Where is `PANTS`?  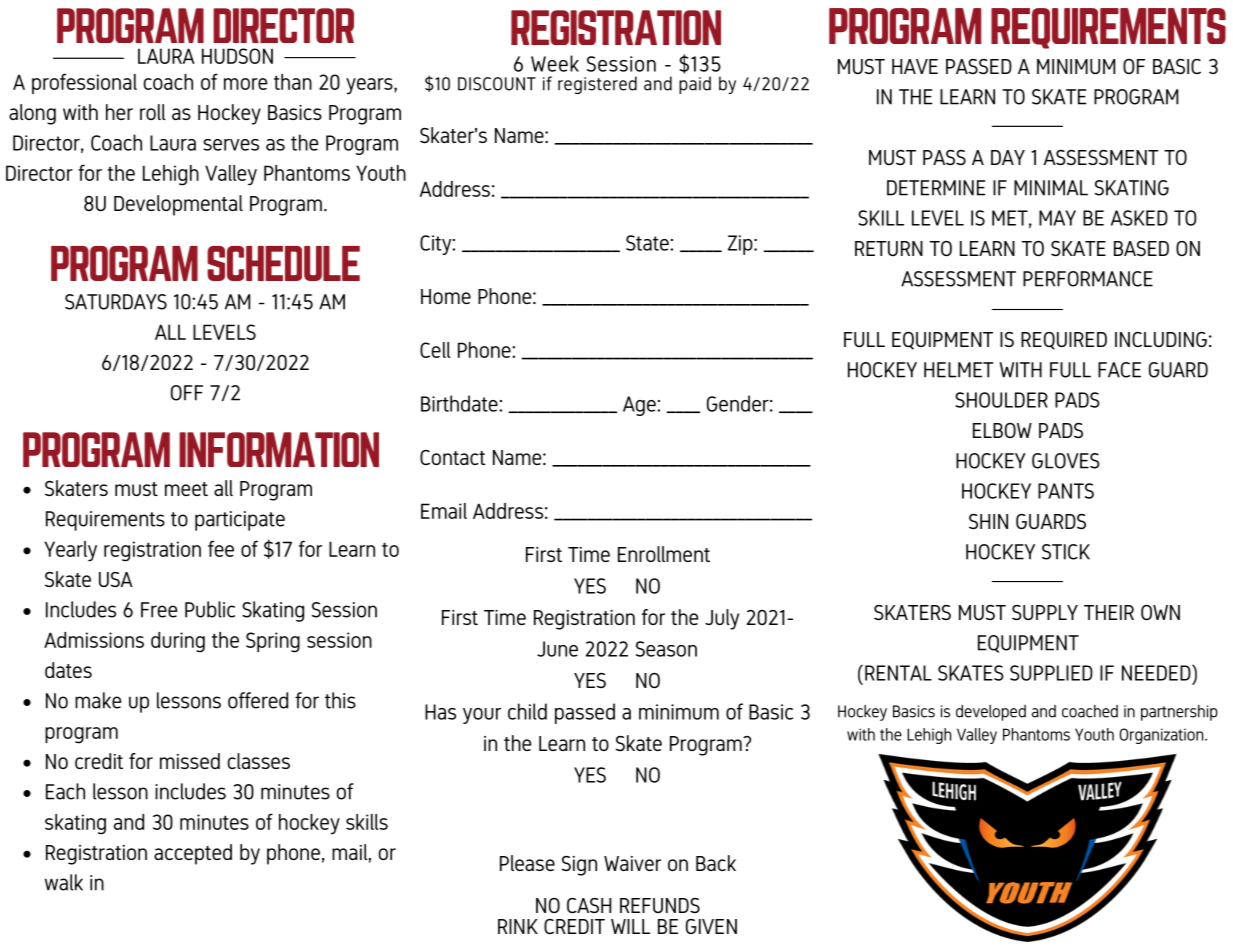 PANTS is located at coordinates (1066, 491).
